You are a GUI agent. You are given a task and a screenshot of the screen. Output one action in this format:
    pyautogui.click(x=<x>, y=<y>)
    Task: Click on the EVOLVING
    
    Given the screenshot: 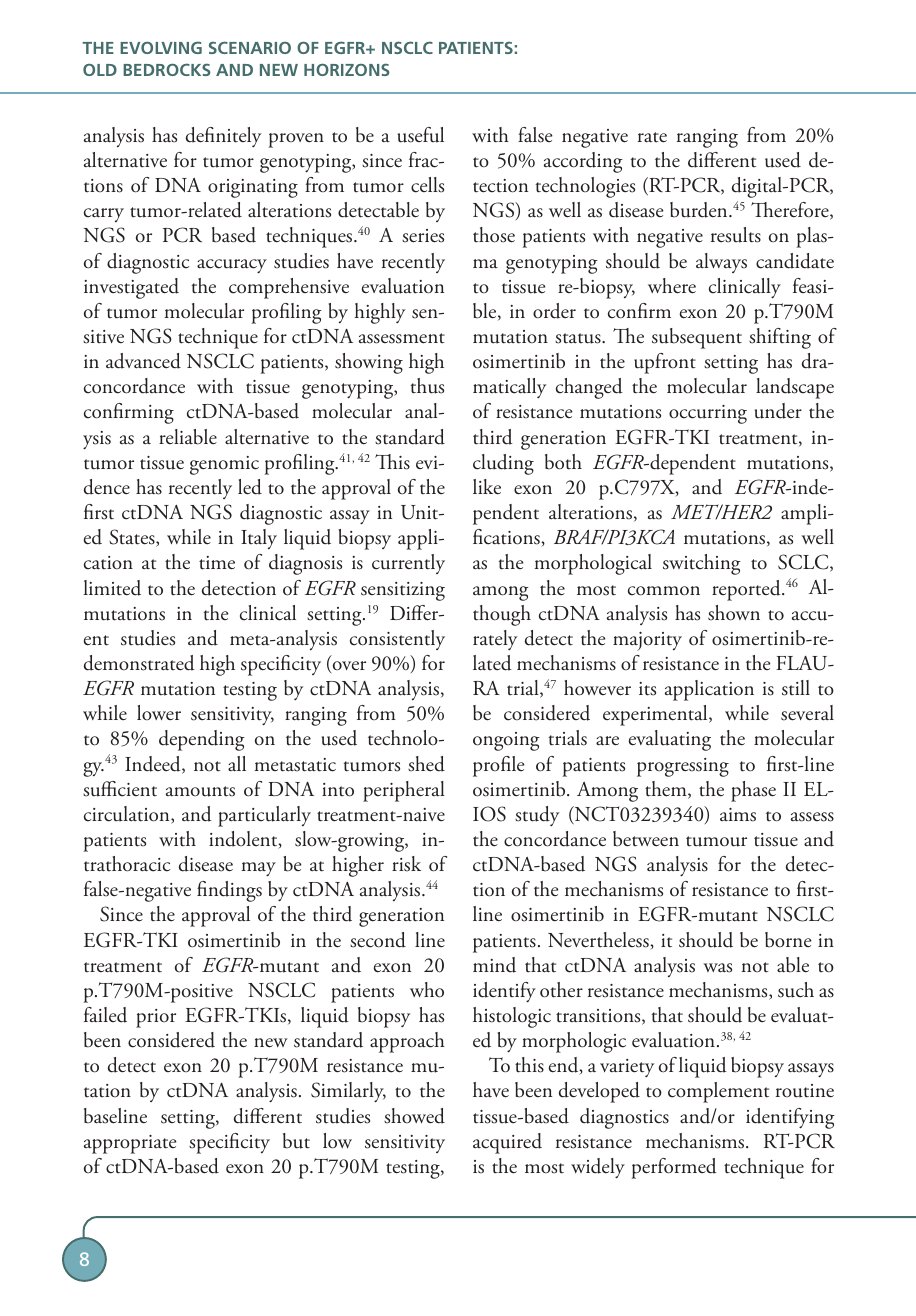 What is the action you would take?
    pyautogui.click(x=161, y=47)
